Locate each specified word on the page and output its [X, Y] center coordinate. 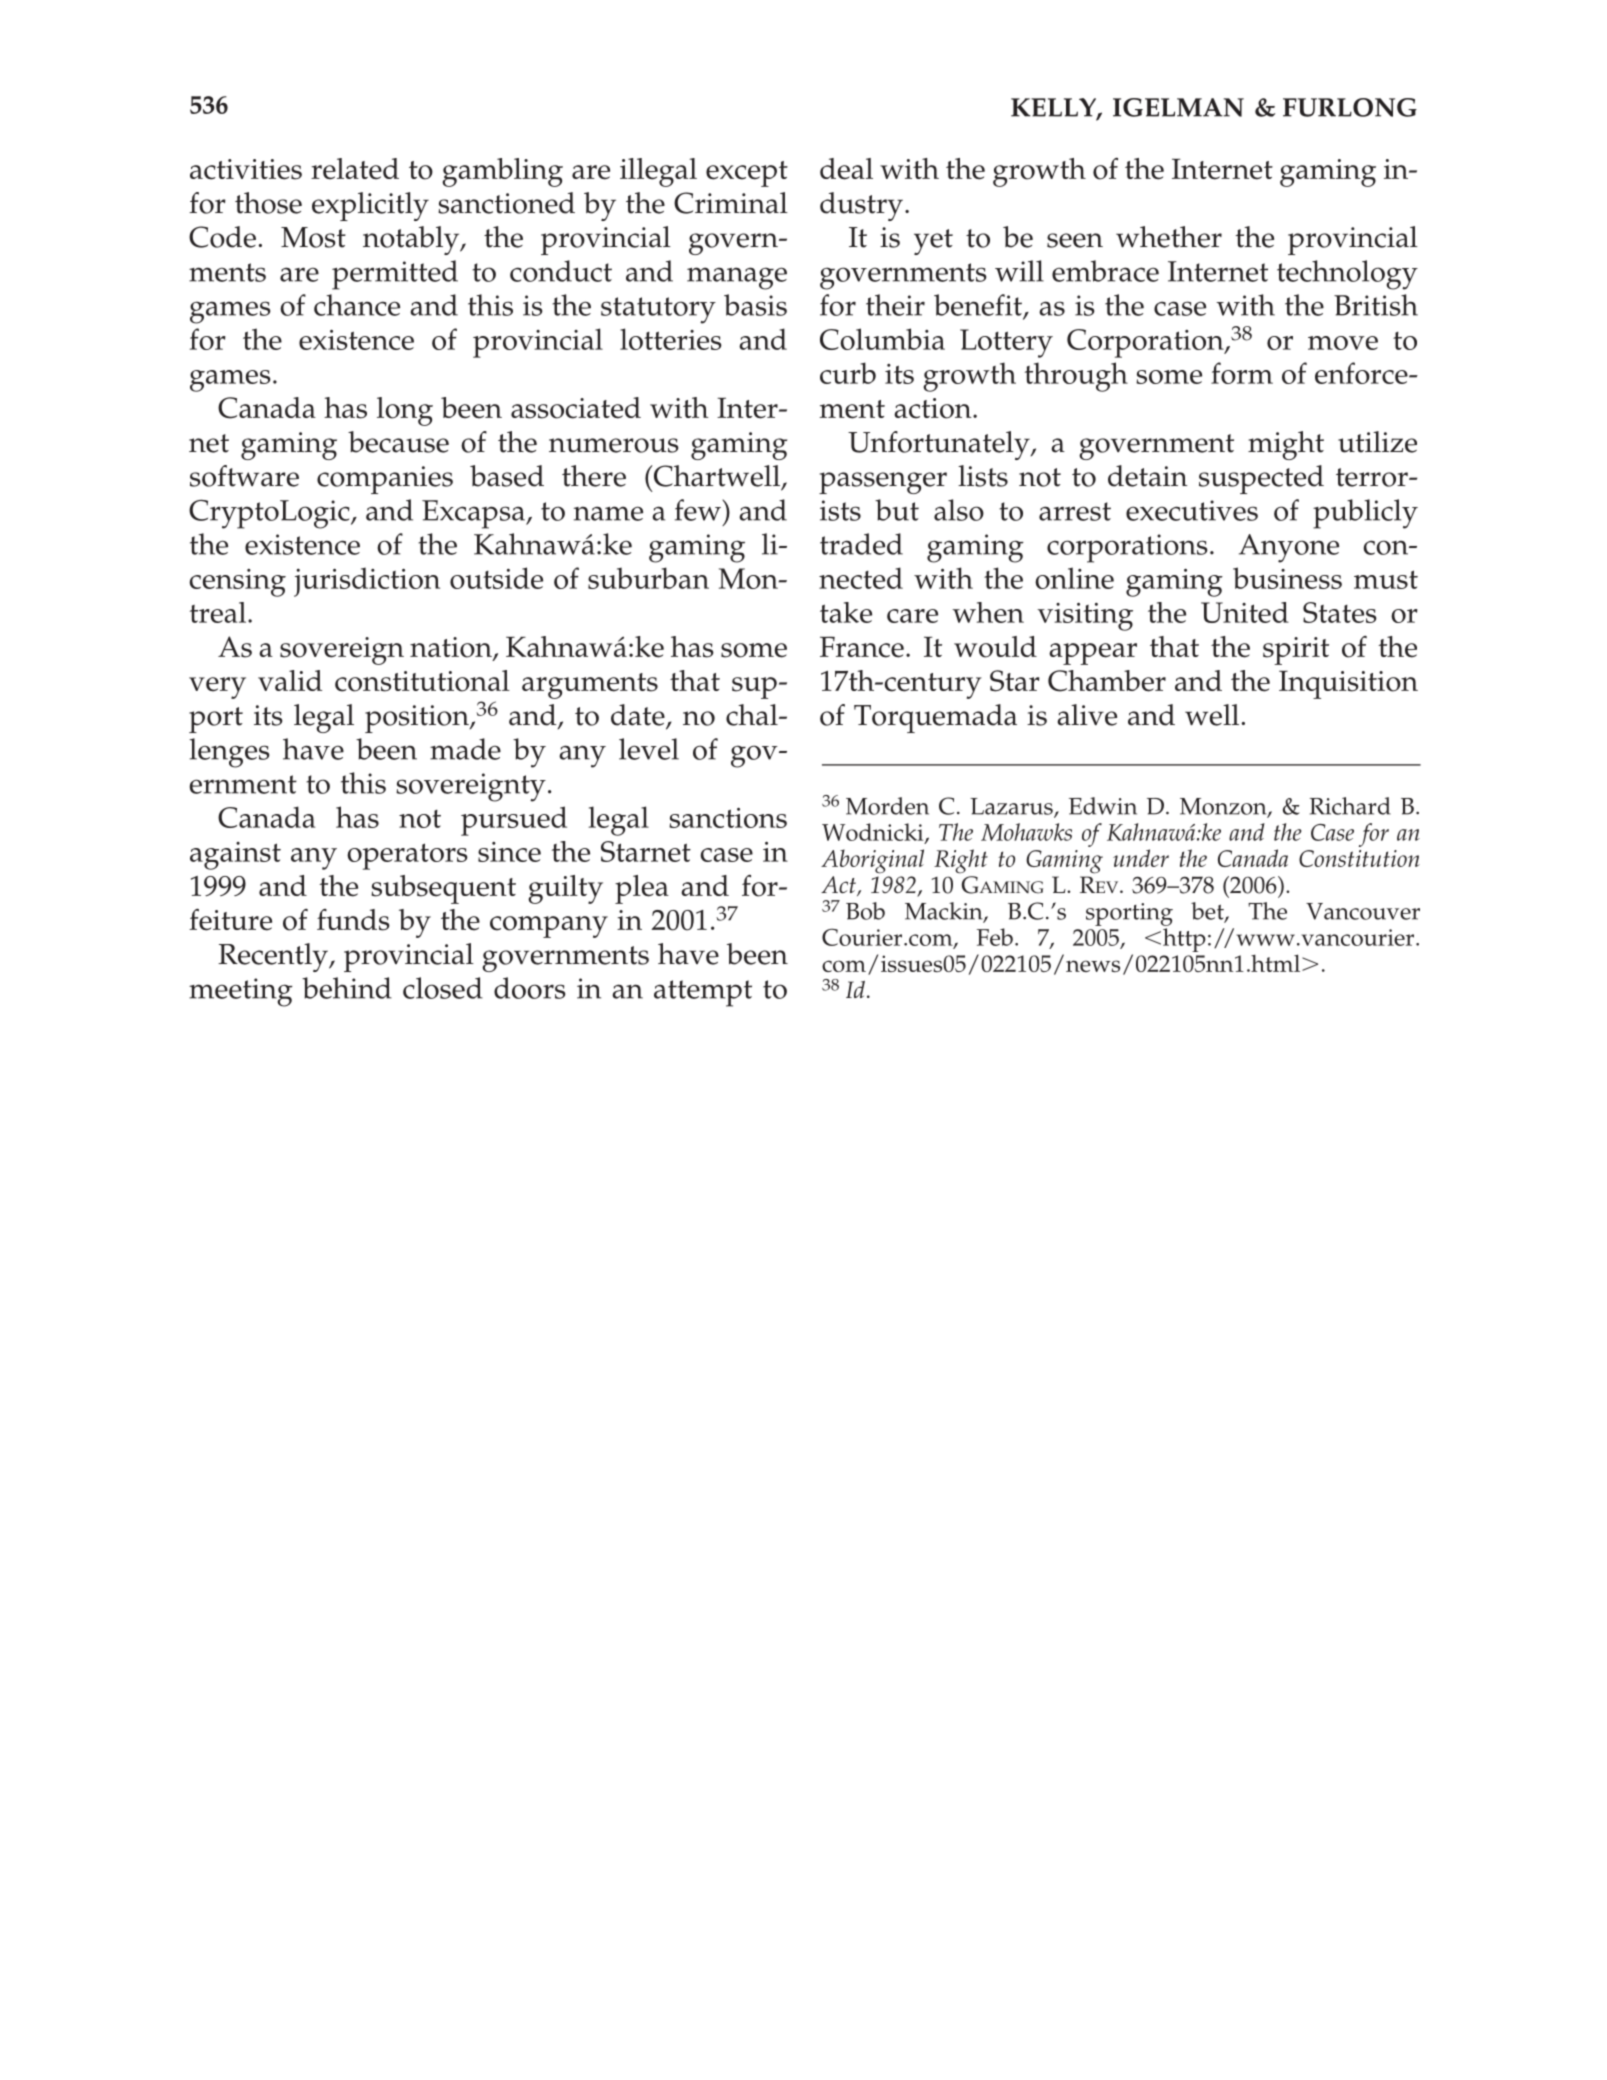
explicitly [370, 206]
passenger [883, 483]
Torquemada [935, 718]
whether [1169, 237]
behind [347, 988]
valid [290, 680]
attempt [703, 993]
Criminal [731, 203]
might [1286, 445]
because [398, 442]
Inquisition [1348, 684]
